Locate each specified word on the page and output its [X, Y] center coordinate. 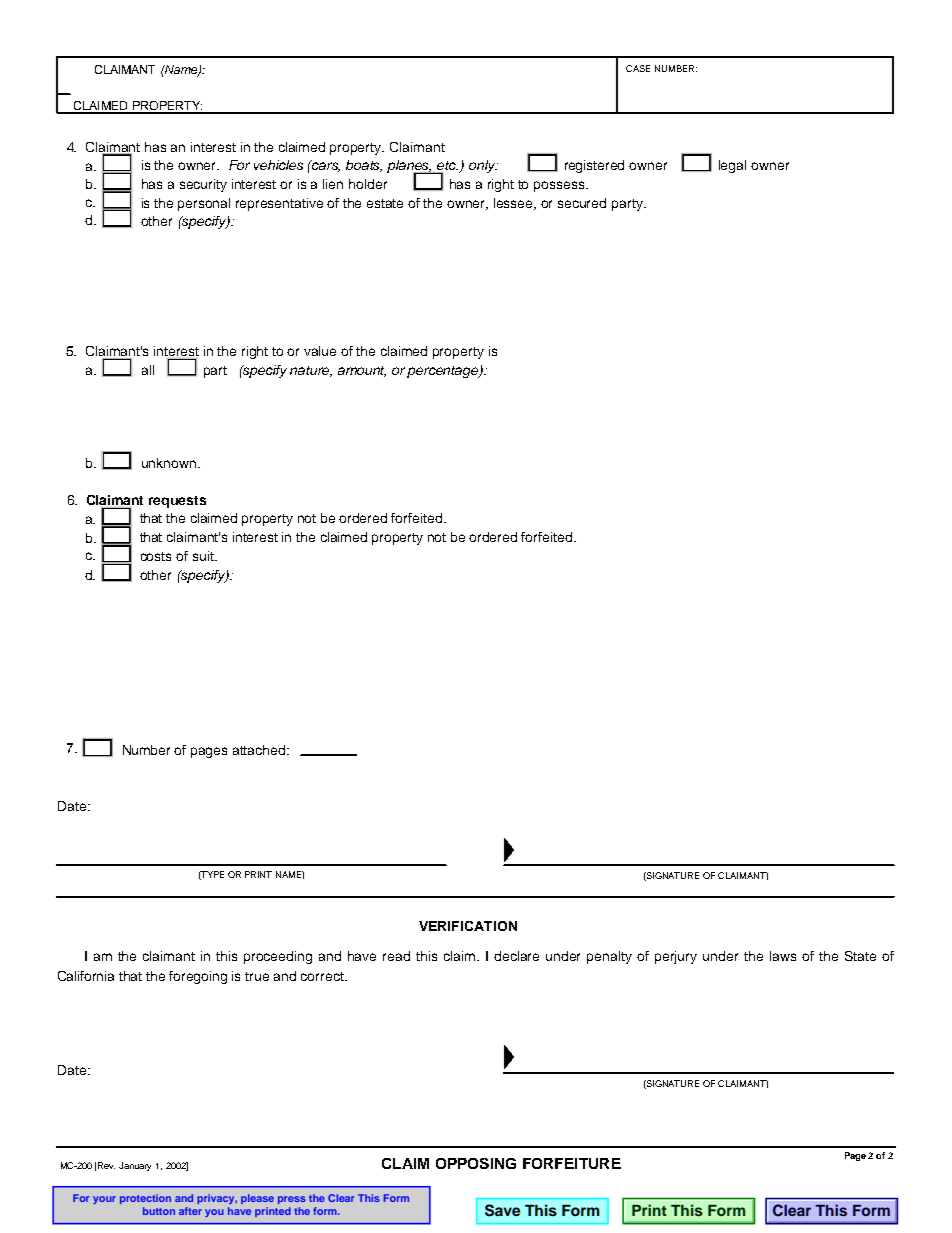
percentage [444, 372]
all [148, 370]
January [135, 1166]
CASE [638, 68]
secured [582, 203]
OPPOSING [476, 1163]
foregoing [198, 977]
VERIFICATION [468, 926]
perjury [676, 957]
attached [260, 750]
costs [156, 556]
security [203, 185]
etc [447, 167]
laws [783, 956]
